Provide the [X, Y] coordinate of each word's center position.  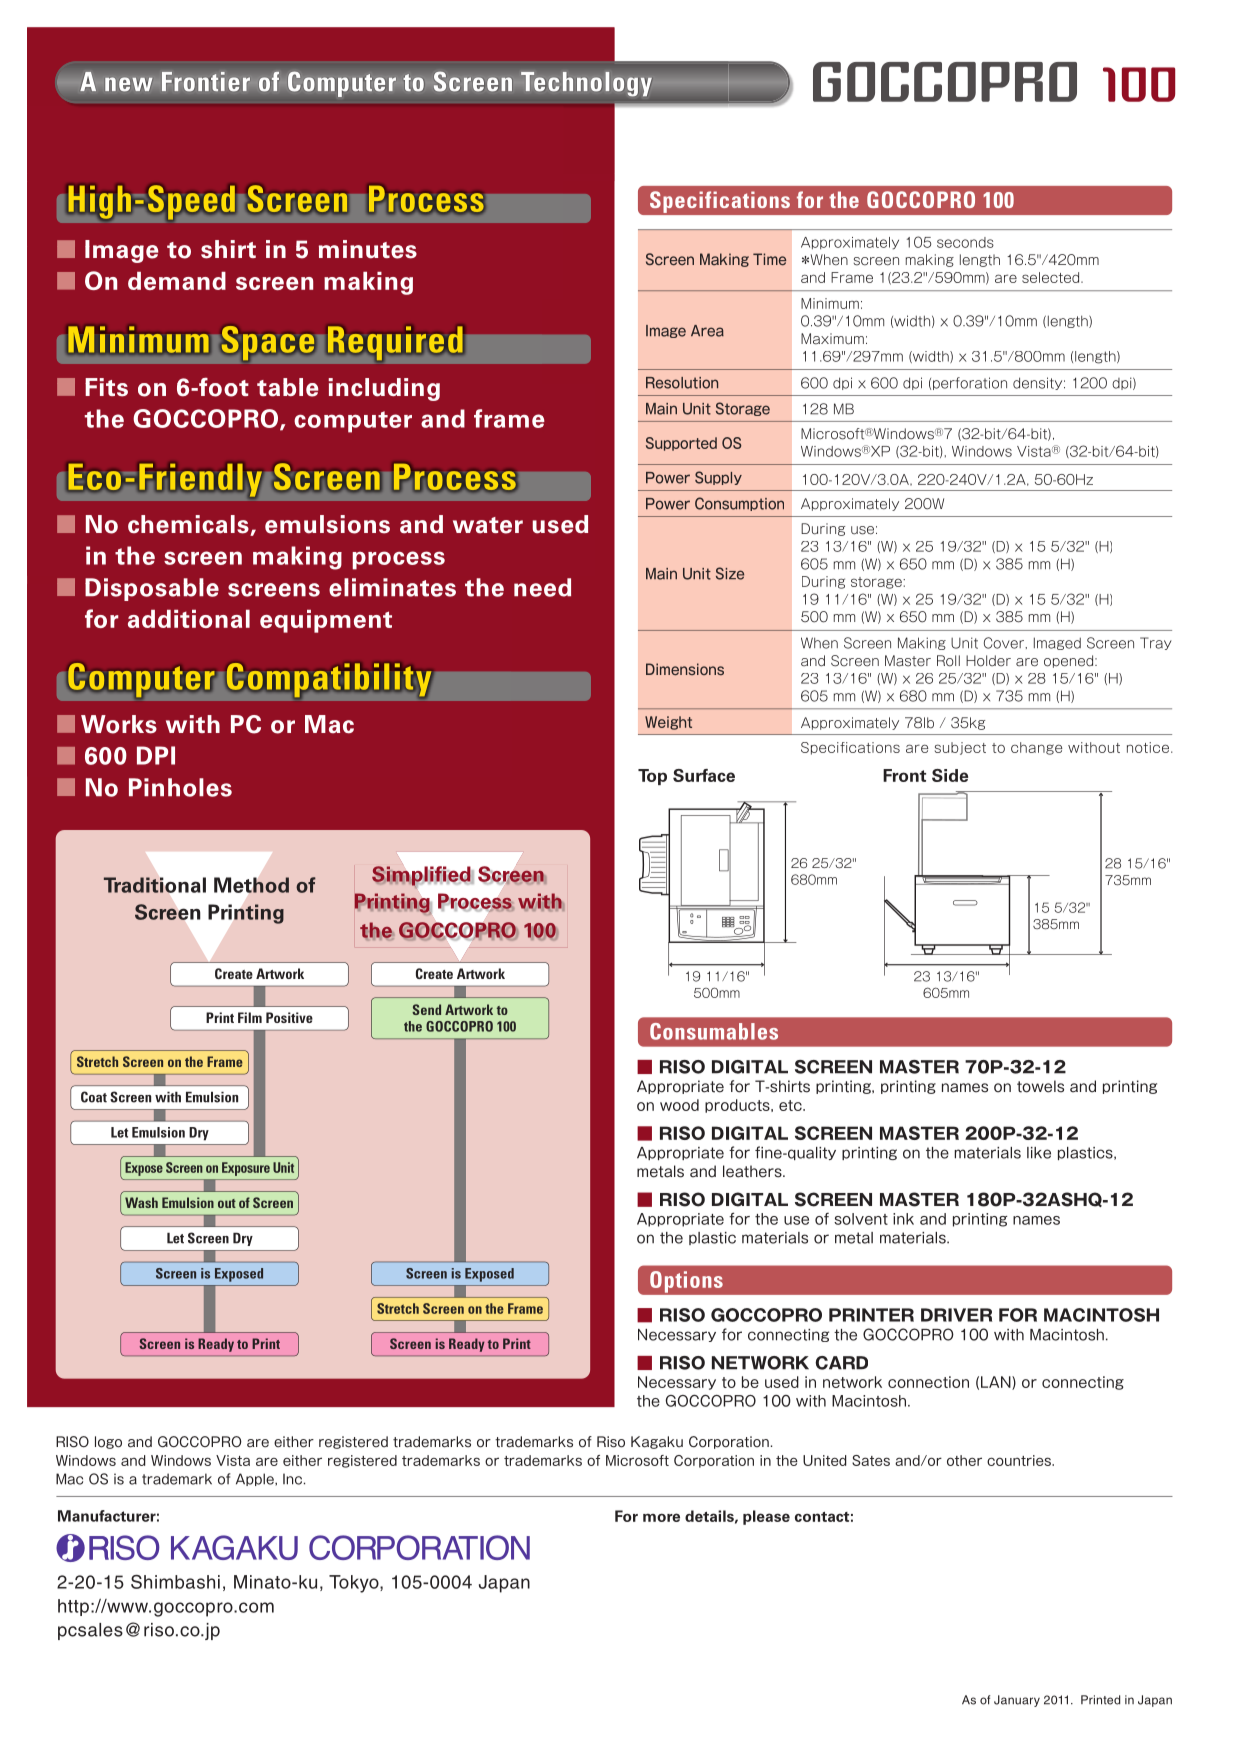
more [661, 1517]
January [1017, 1701]
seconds [965, 242]
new [129, 84]
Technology [586, 84]
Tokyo [355, 1584]
